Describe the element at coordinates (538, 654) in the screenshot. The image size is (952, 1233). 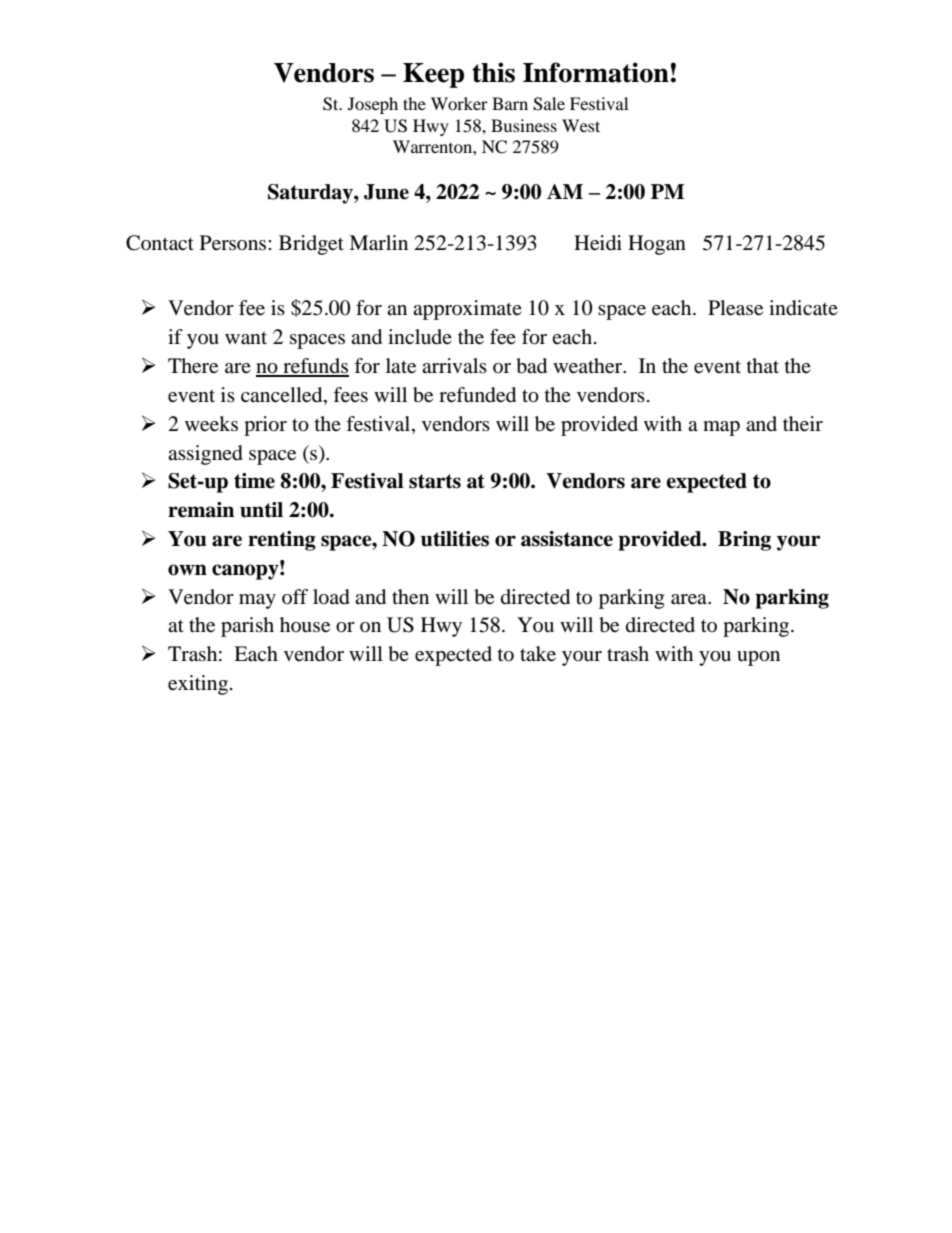
I see `take` at that location.
